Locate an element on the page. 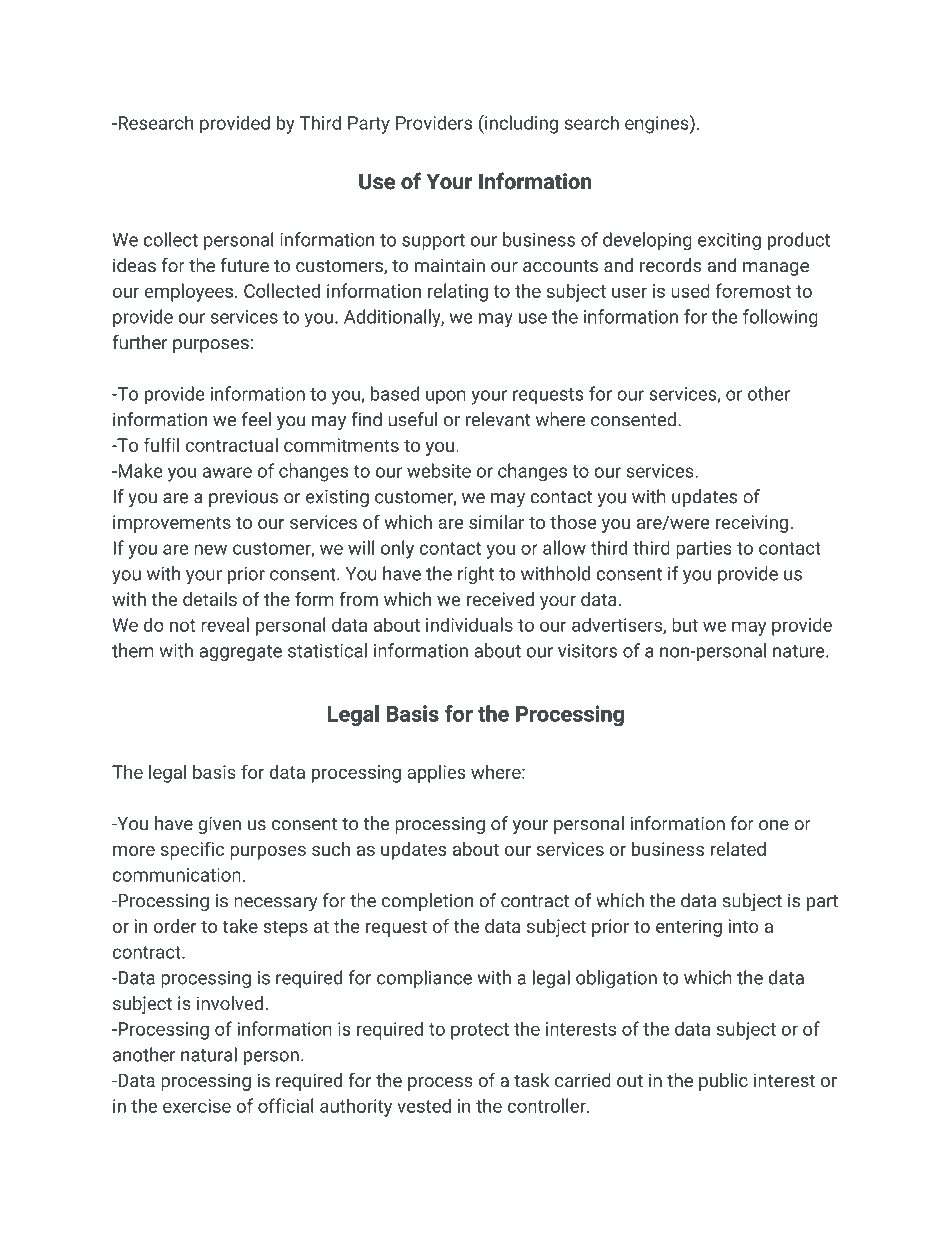 The width and height of the document is (952, 1233). including is located at coordinates (520, 124).
